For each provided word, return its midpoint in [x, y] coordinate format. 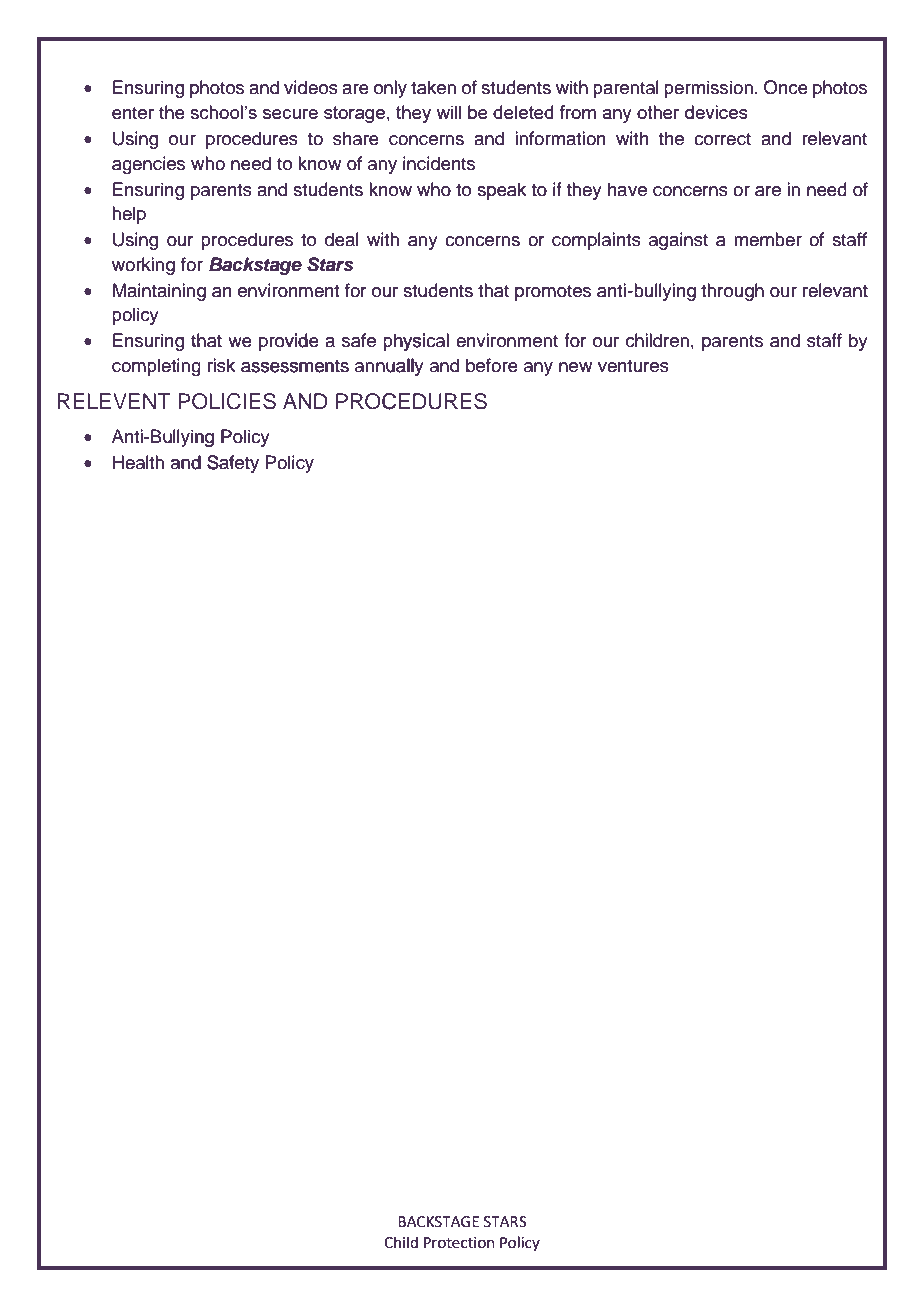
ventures [633, 366]
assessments [295, 366]
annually [389, 367]
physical [416, 342]
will [448, 112]
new [575, 367]
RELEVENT [114, 401]
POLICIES [227, 401]
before [492, 365]
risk [221, 365]
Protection [459, 1243]
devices [716, 112]
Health [138, 462]
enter [133, 113]
